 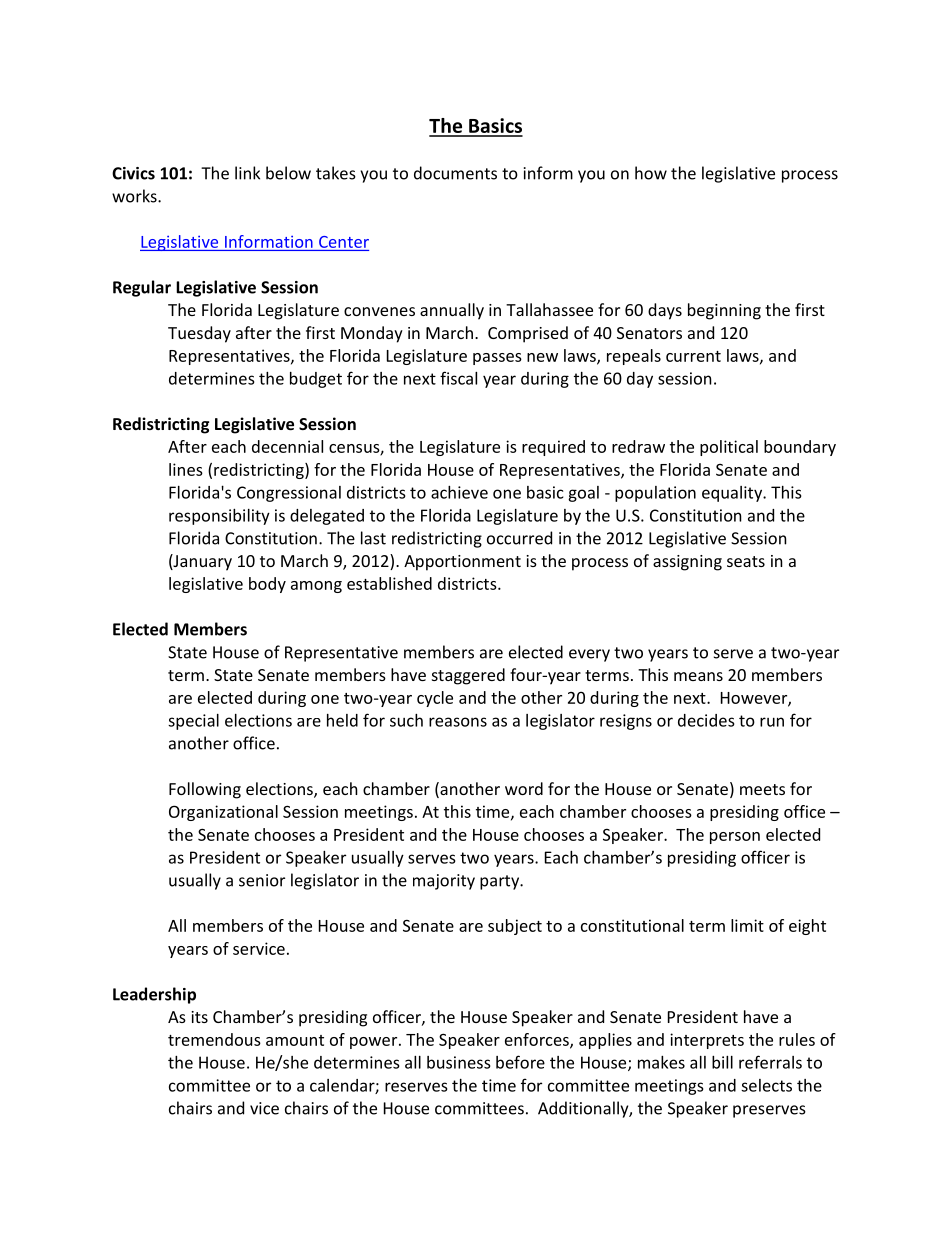 What do you see at coordinates (247, 173) in the screenshot?
I see `link` at bounding box center [247, 173].
